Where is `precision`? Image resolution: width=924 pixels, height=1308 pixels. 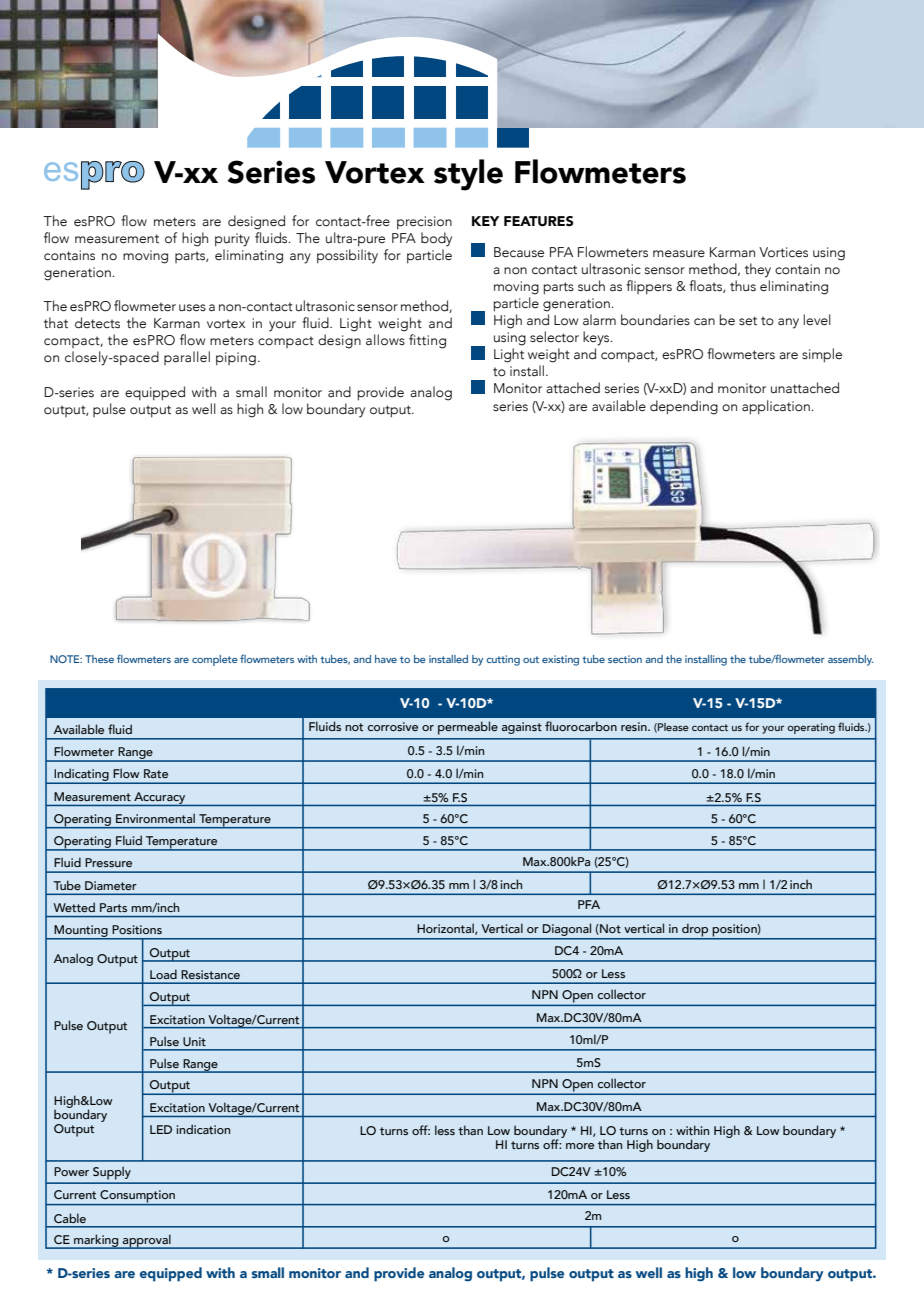
precision is located at coordinates (424, 223).
